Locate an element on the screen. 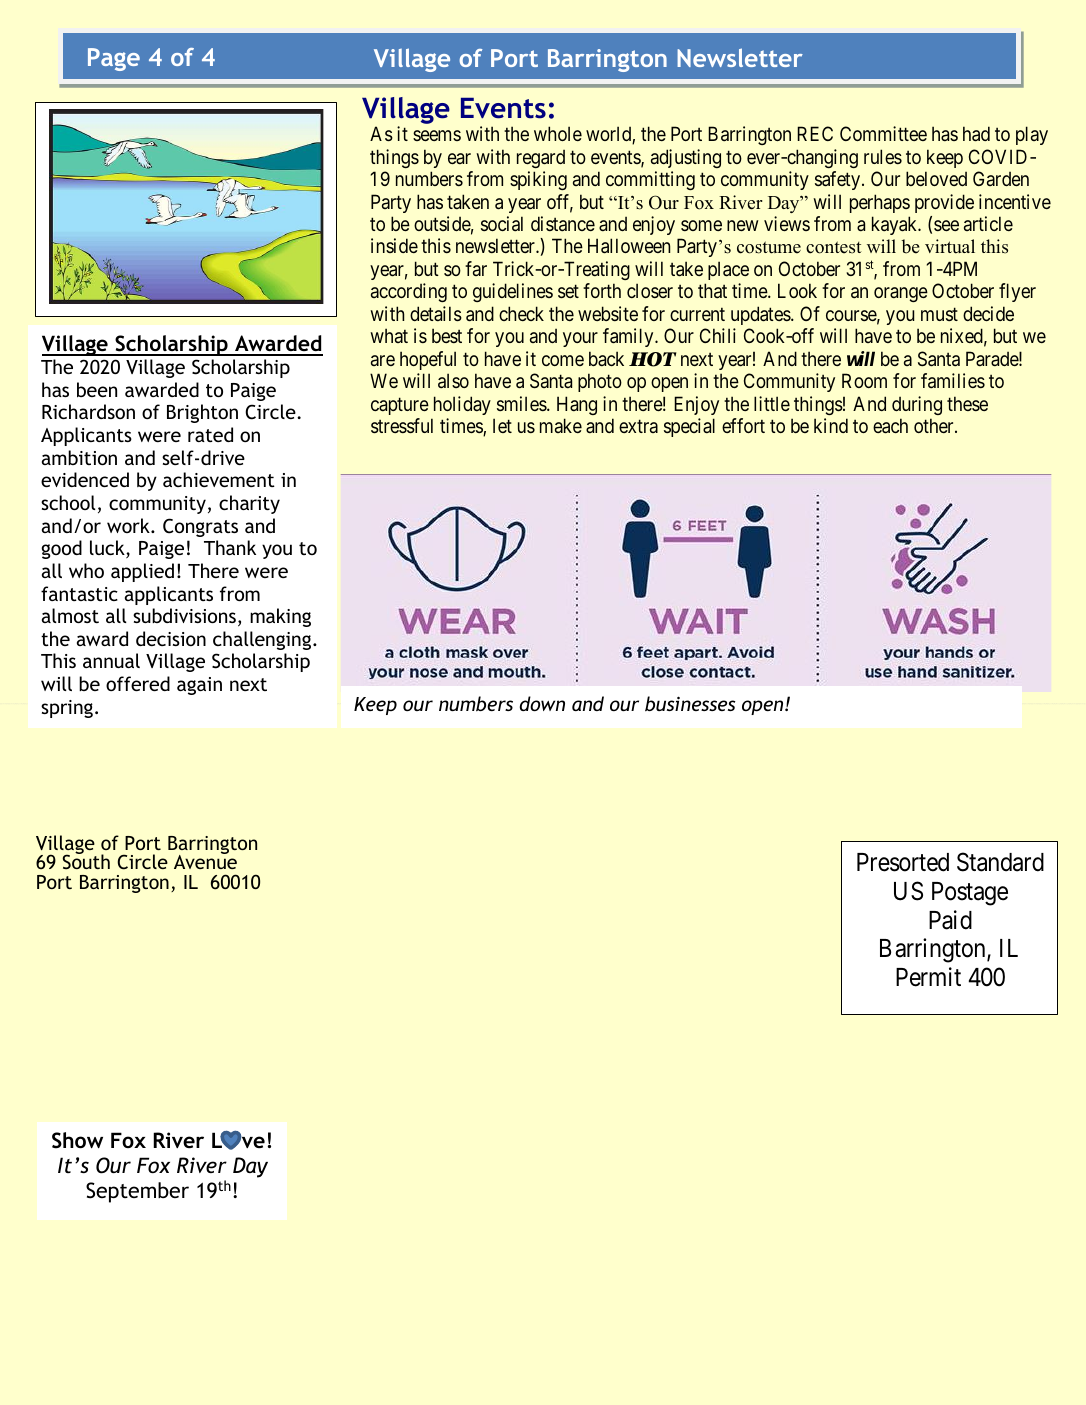 The width and height of the screenshot is (1086, 1405). subdivisions is located at coordinates (184, 615).
